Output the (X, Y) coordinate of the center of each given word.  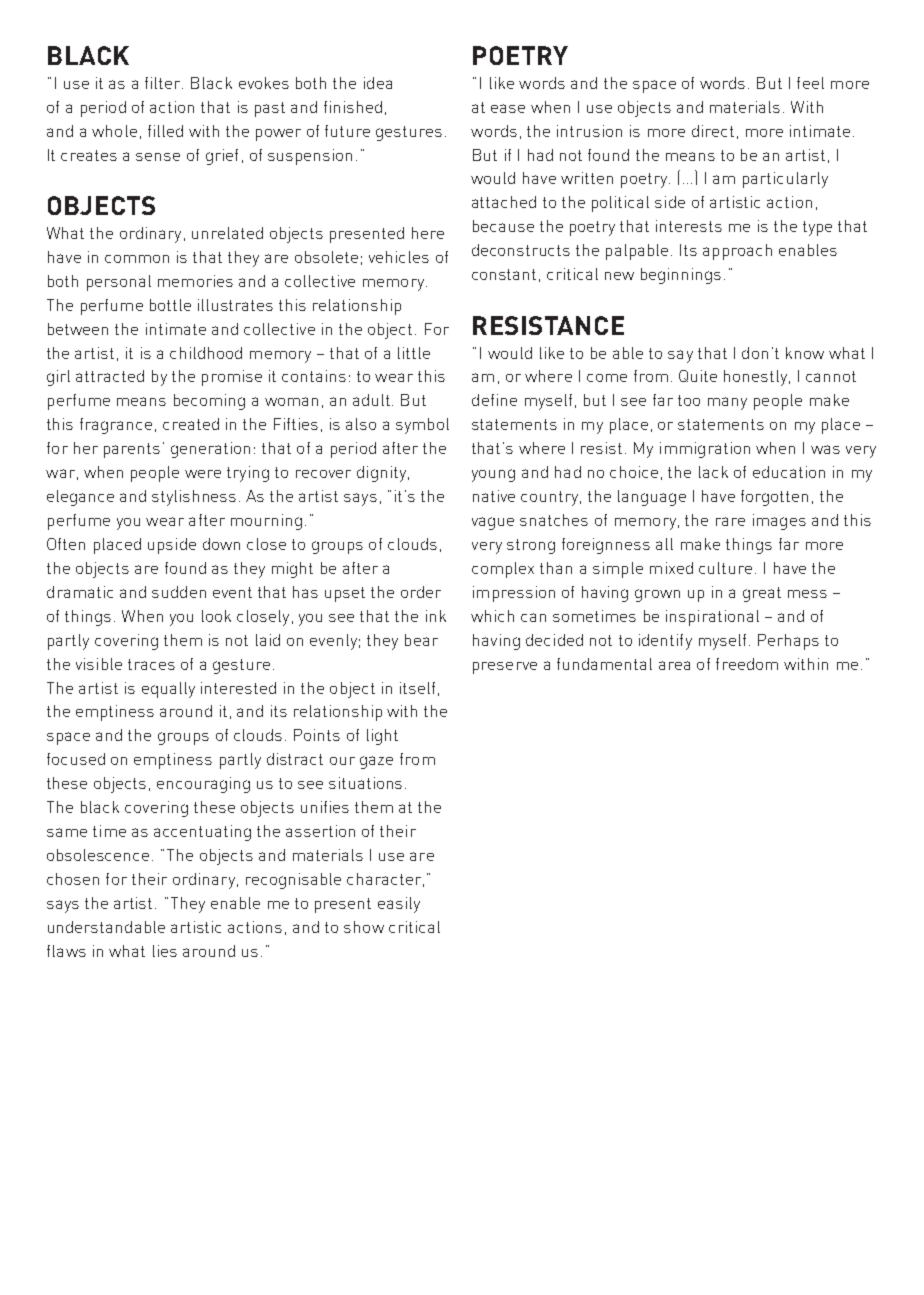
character (384, 879)
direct (713, 131)
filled (165, 131)
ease (508, 108)
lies (165, 951)
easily (399, 905)
